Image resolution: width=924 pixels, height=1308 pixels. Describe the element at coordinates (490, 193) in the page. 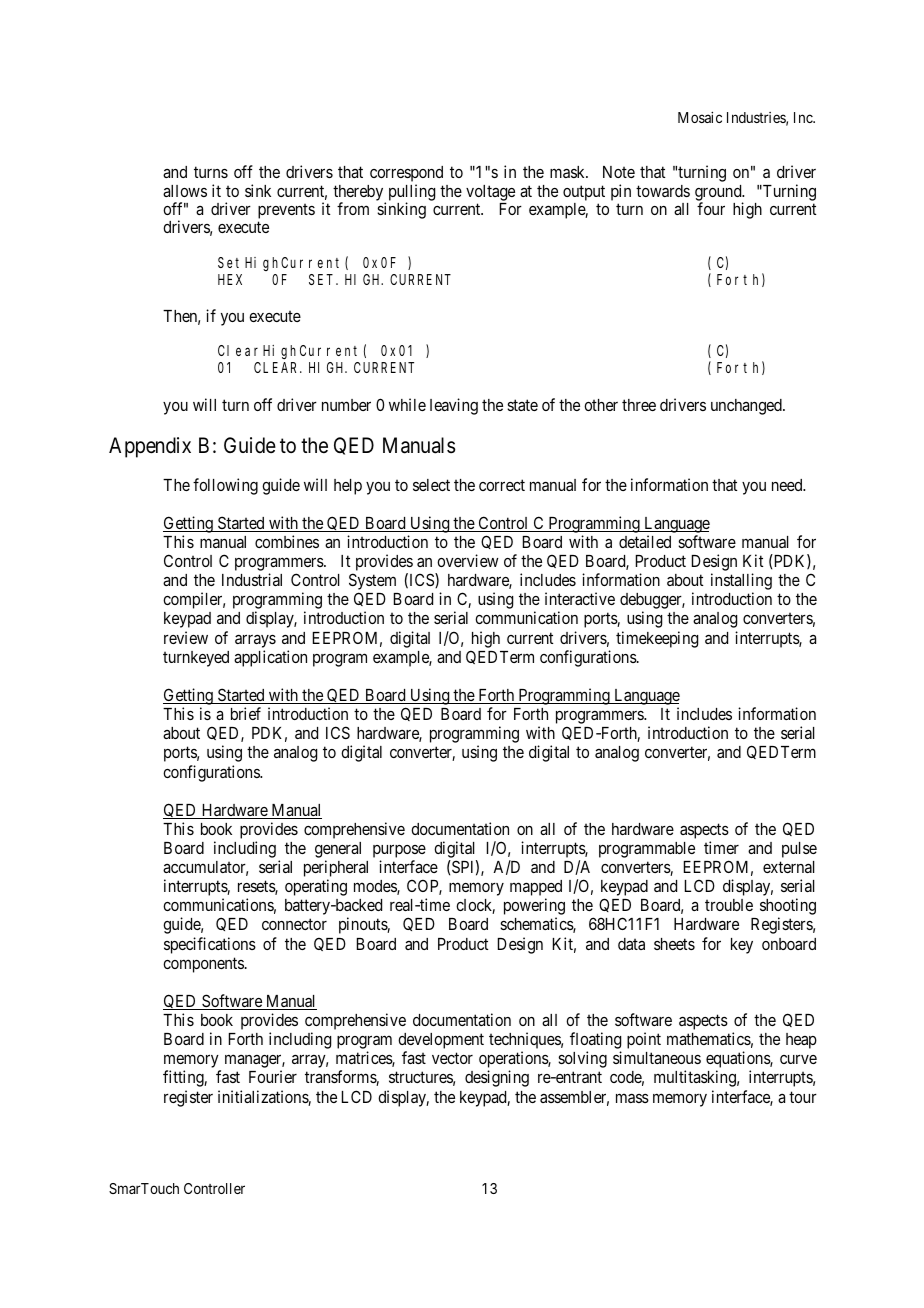

I see `voltage` at that location.
